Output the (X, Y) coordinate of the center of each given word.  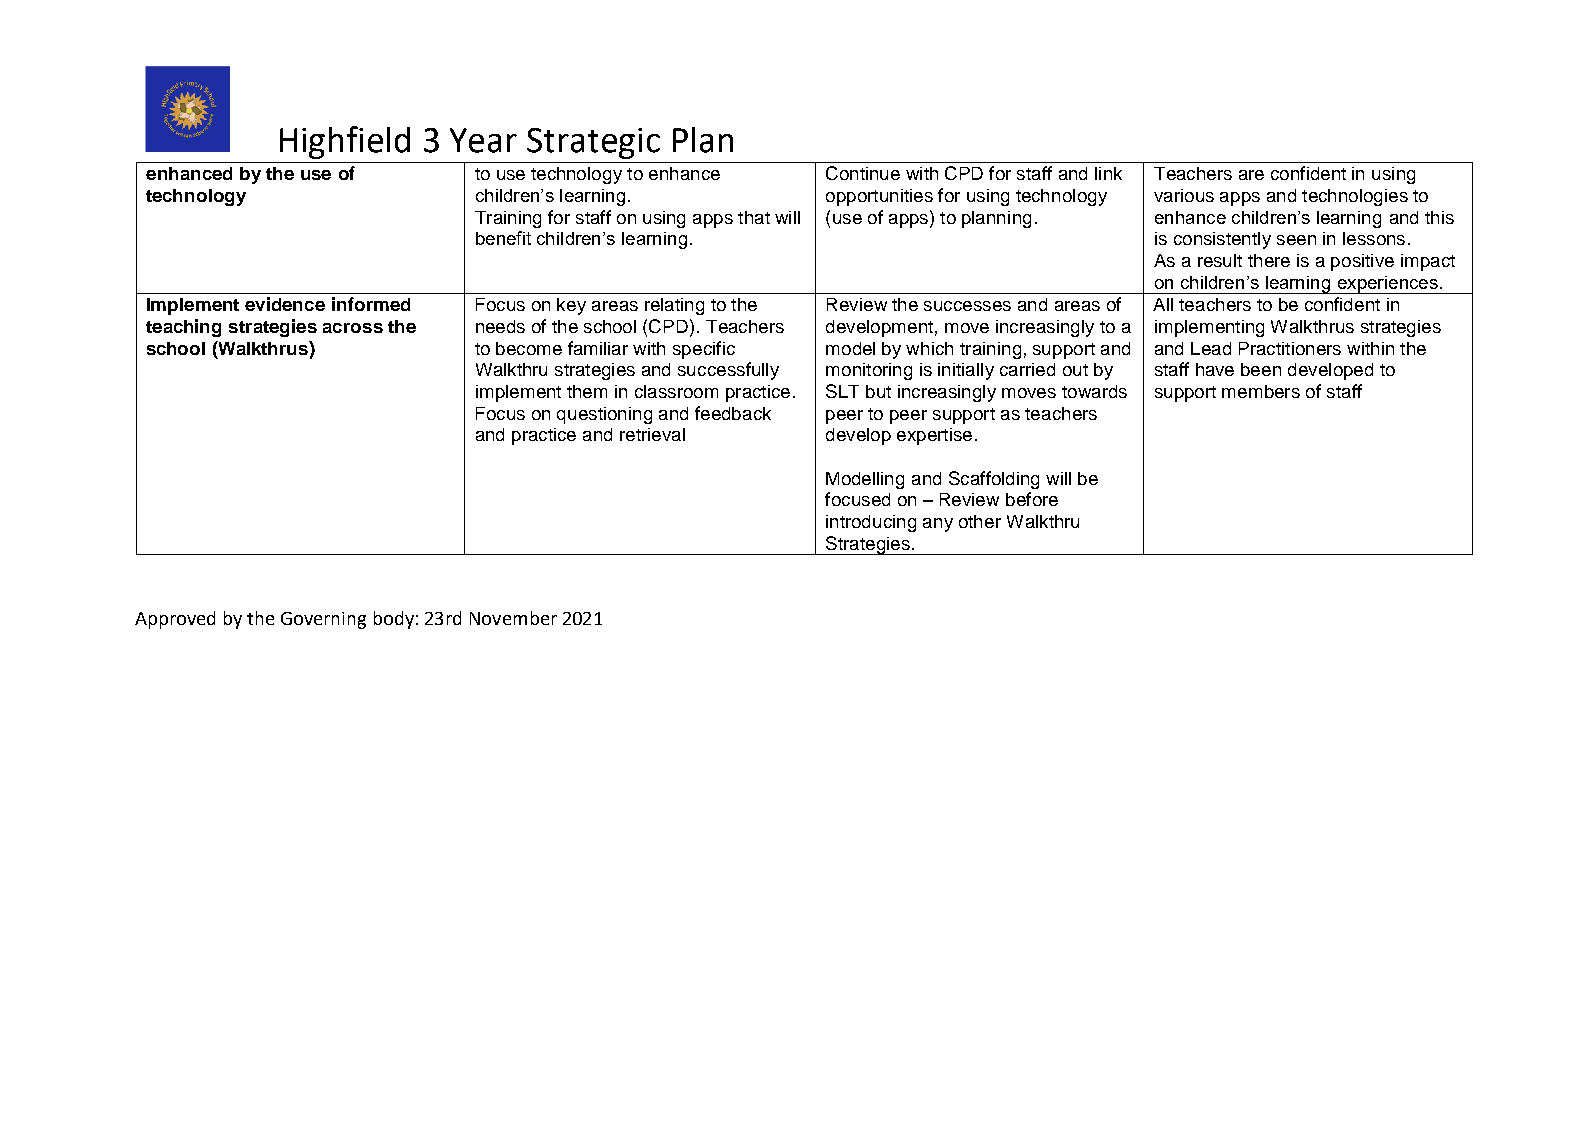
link (1108, 173)
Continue (863, 173)
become (529, 348)
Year (483, 140)
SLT (842, 391)
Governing (323, 620)
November (513, 618)
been (1261, 369)
